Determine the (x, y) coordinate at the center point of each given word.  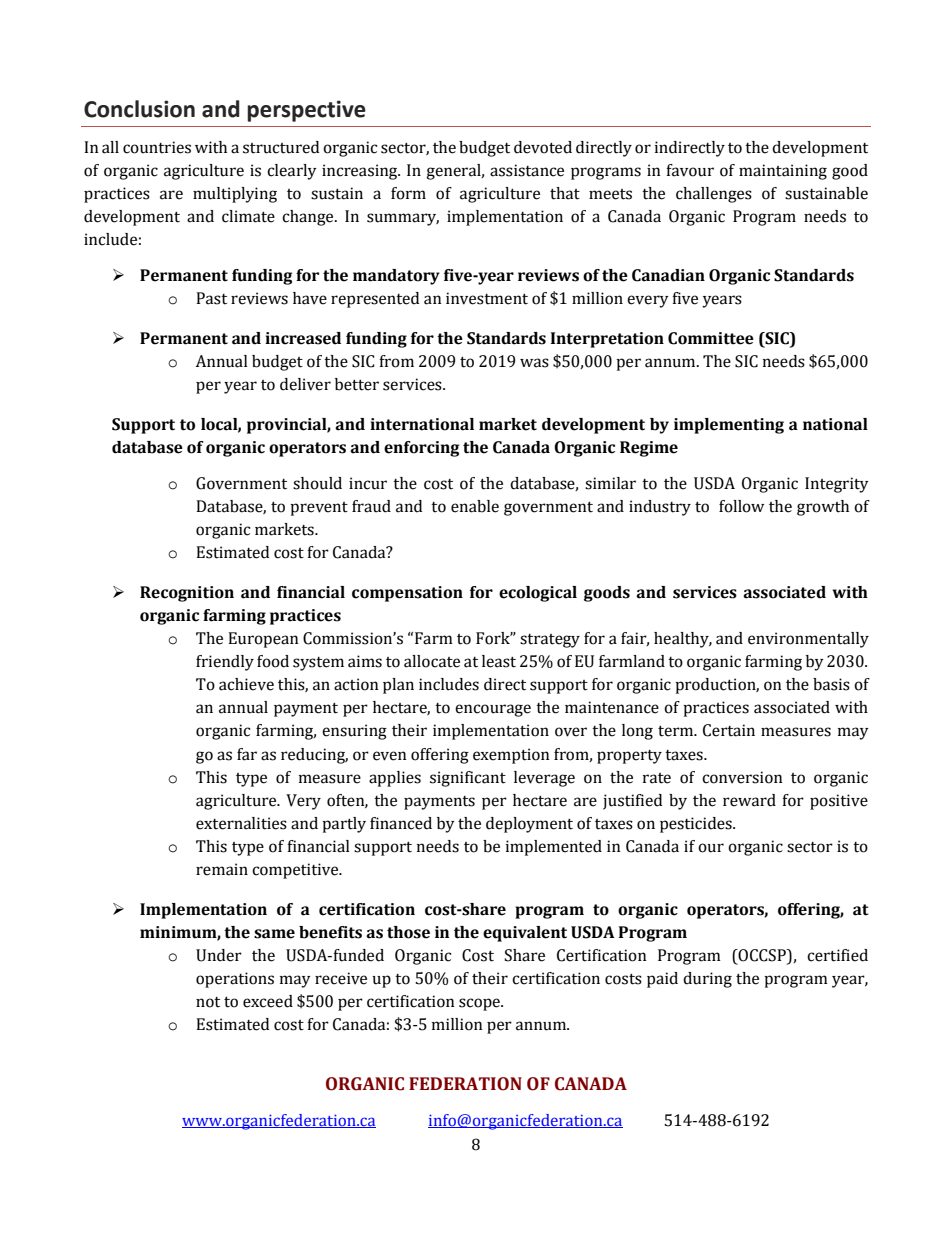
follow (741, 506)
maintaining (783, 172)
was (534, 363)
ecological (538, 594)
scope (480, 1004)
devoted (543, 147)
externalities (241, 823)
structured (281, 147)
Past (211, 298)
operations (235, 980)
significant (468, 779)
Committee (711, 338)
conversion (742, 777)
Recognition (187, 594)
